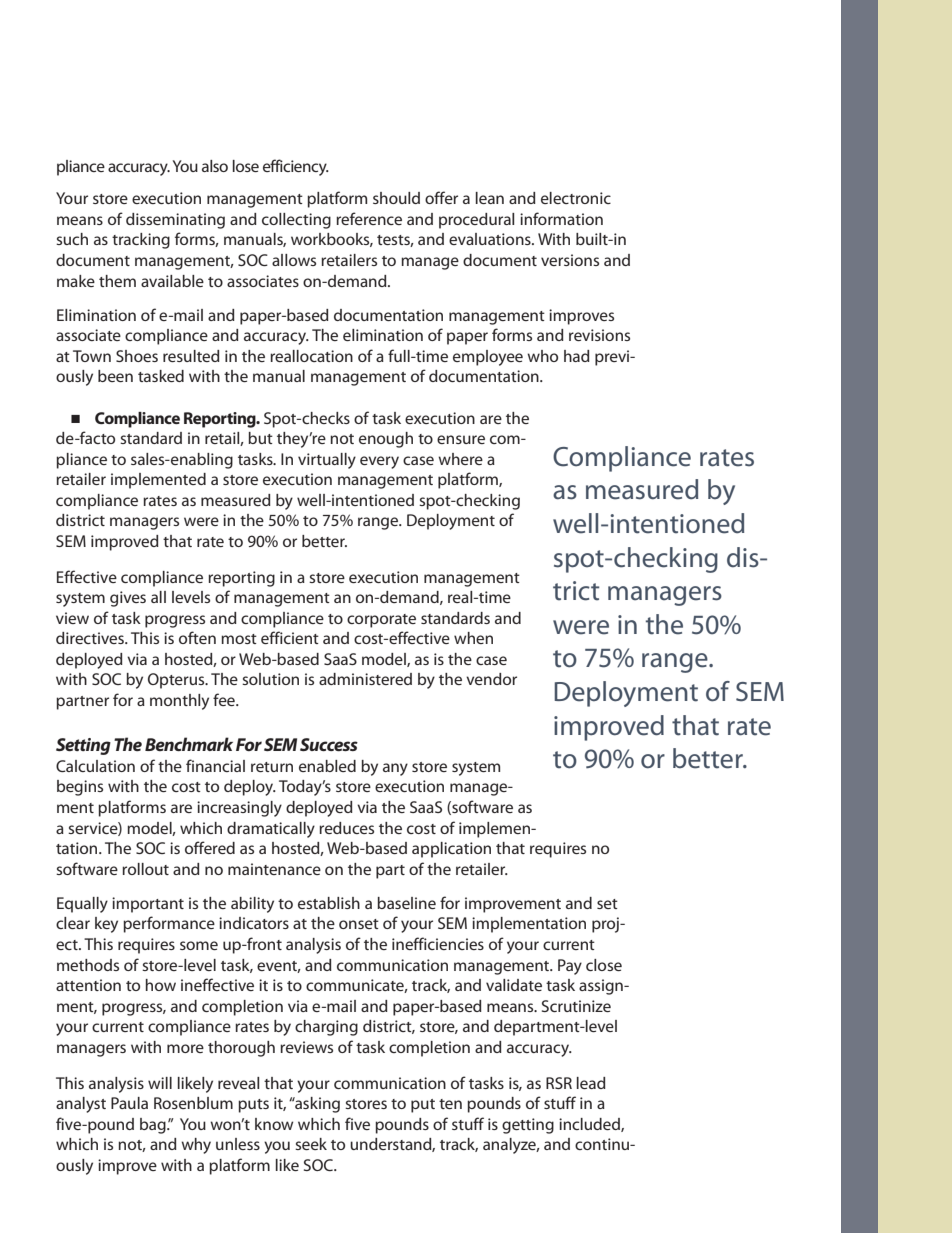  I want to click on seek, so click(311, 1144).
